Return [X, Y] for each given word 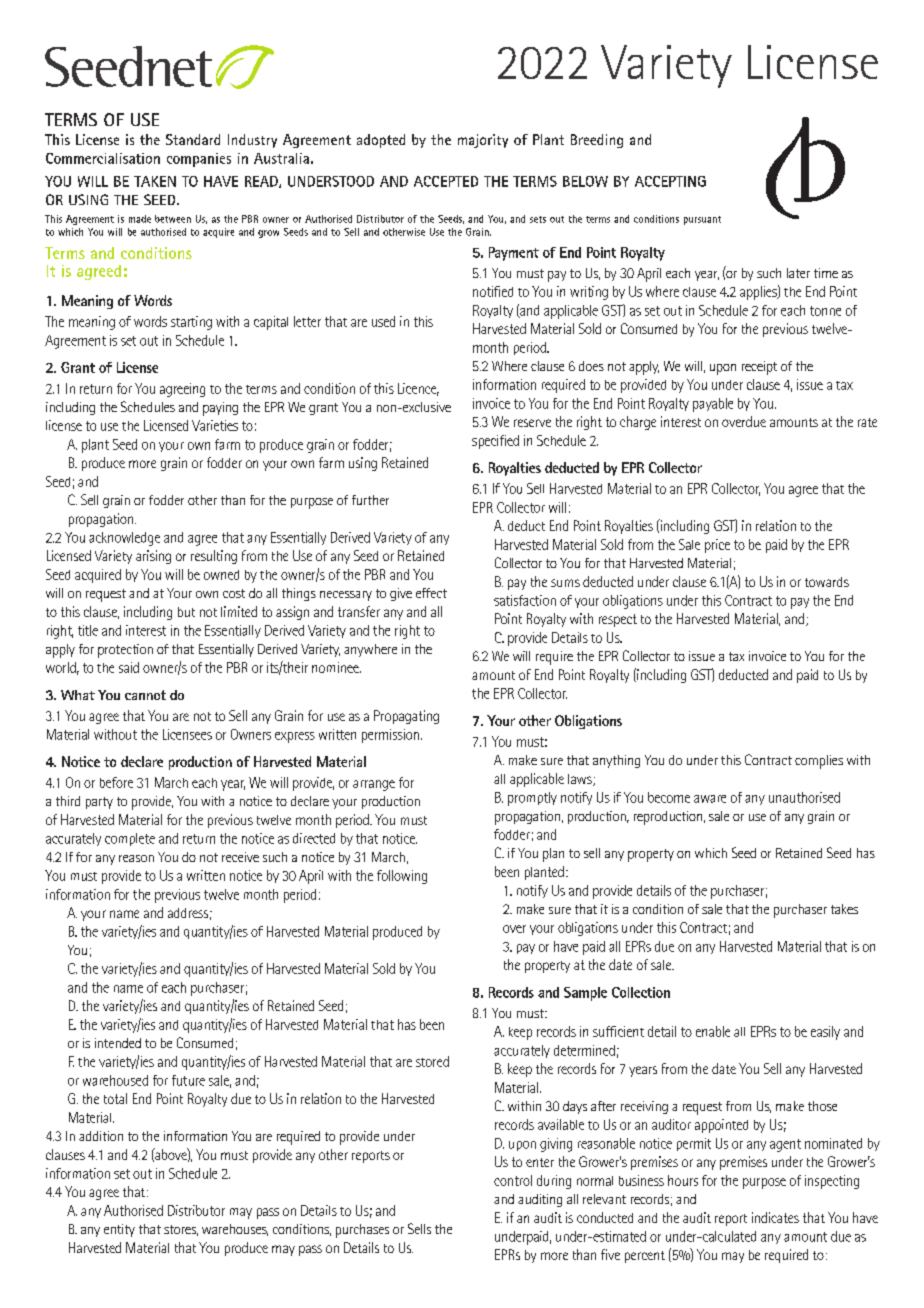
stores [181, 1230]
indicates [775, 1217]
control [513, 1180]
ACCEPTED [446, 181]
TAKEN [155, 181]
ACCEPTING [670, 181]
